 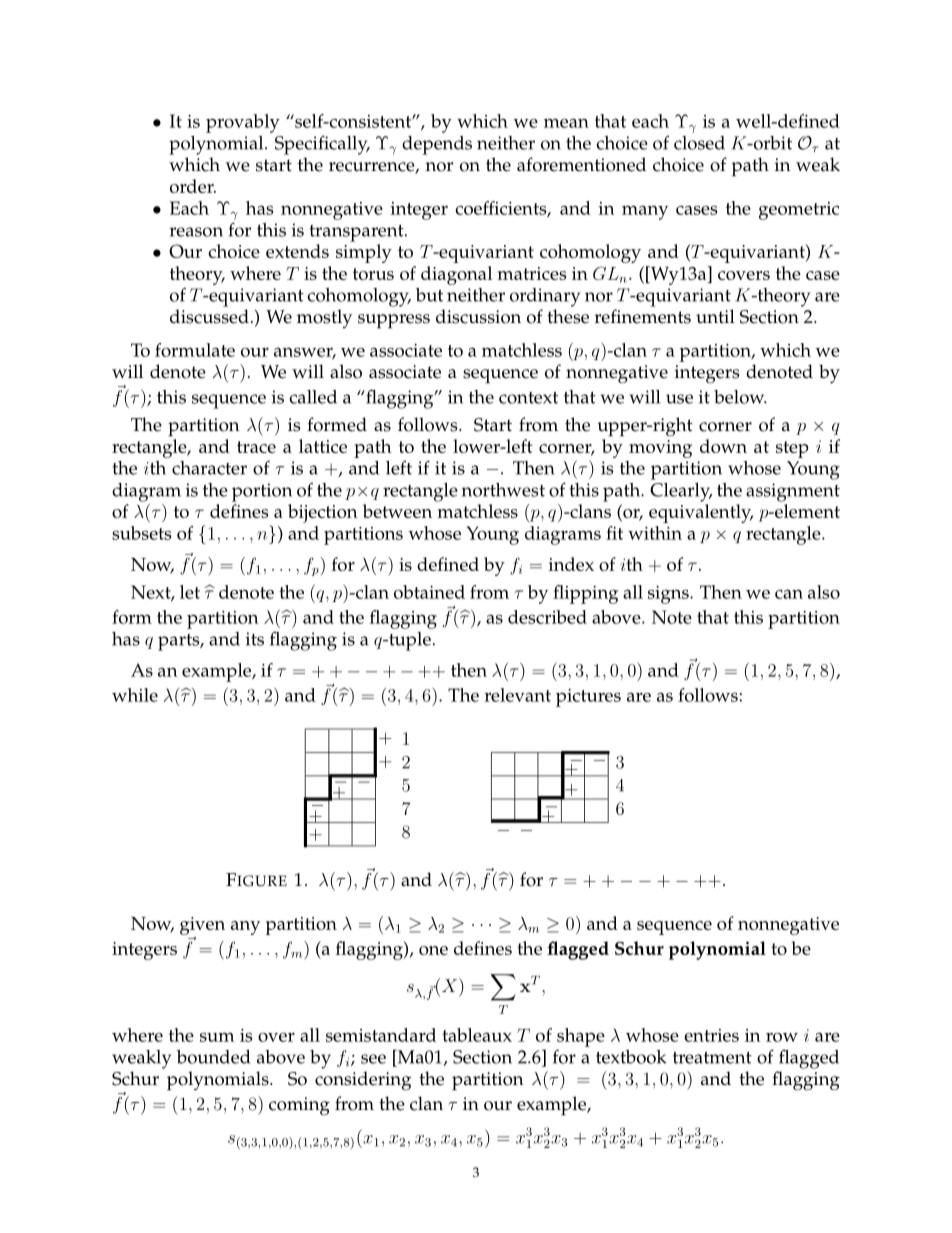 I want to click on closed, so click(x=699, y=143).
